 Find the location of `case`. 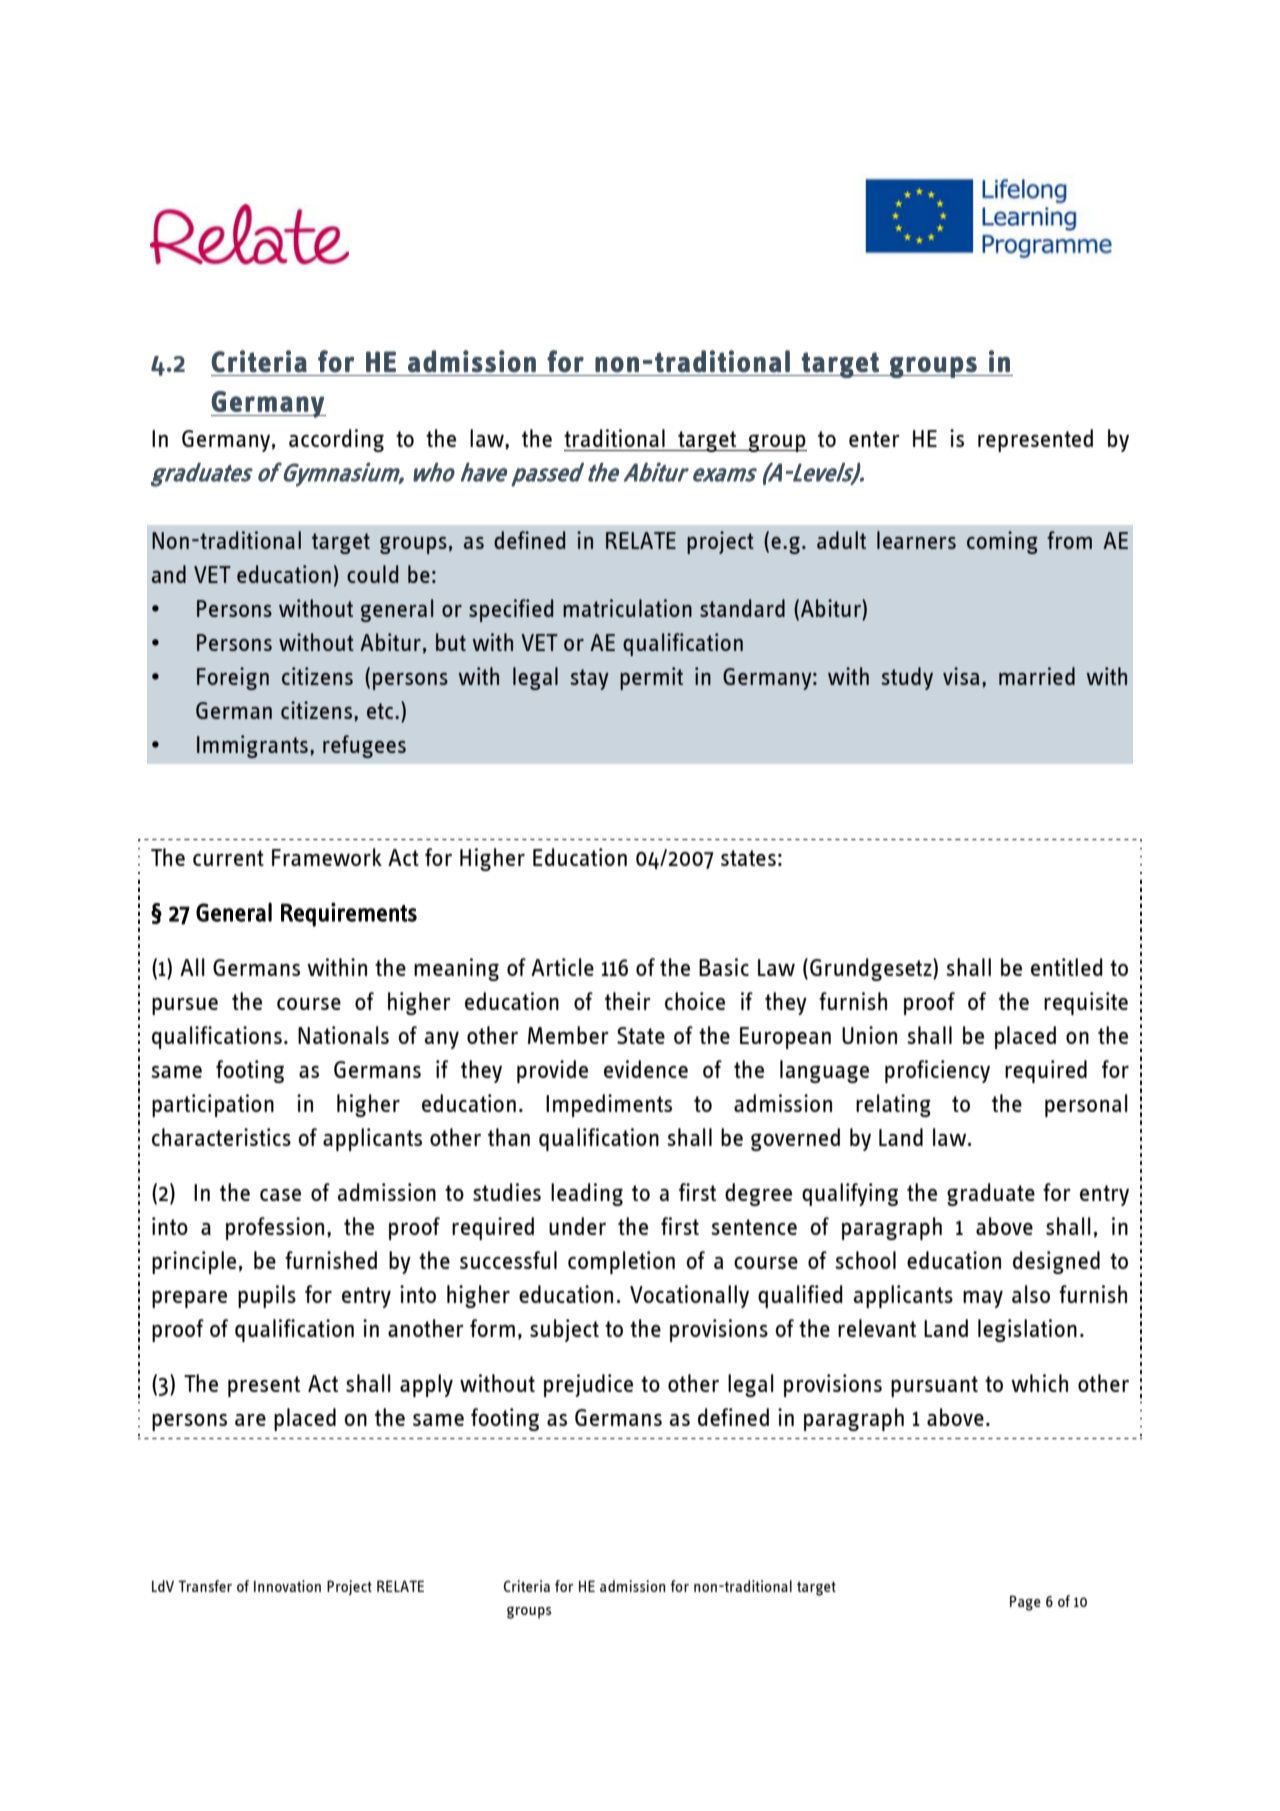

case is located at coordinates (280, 1195).
